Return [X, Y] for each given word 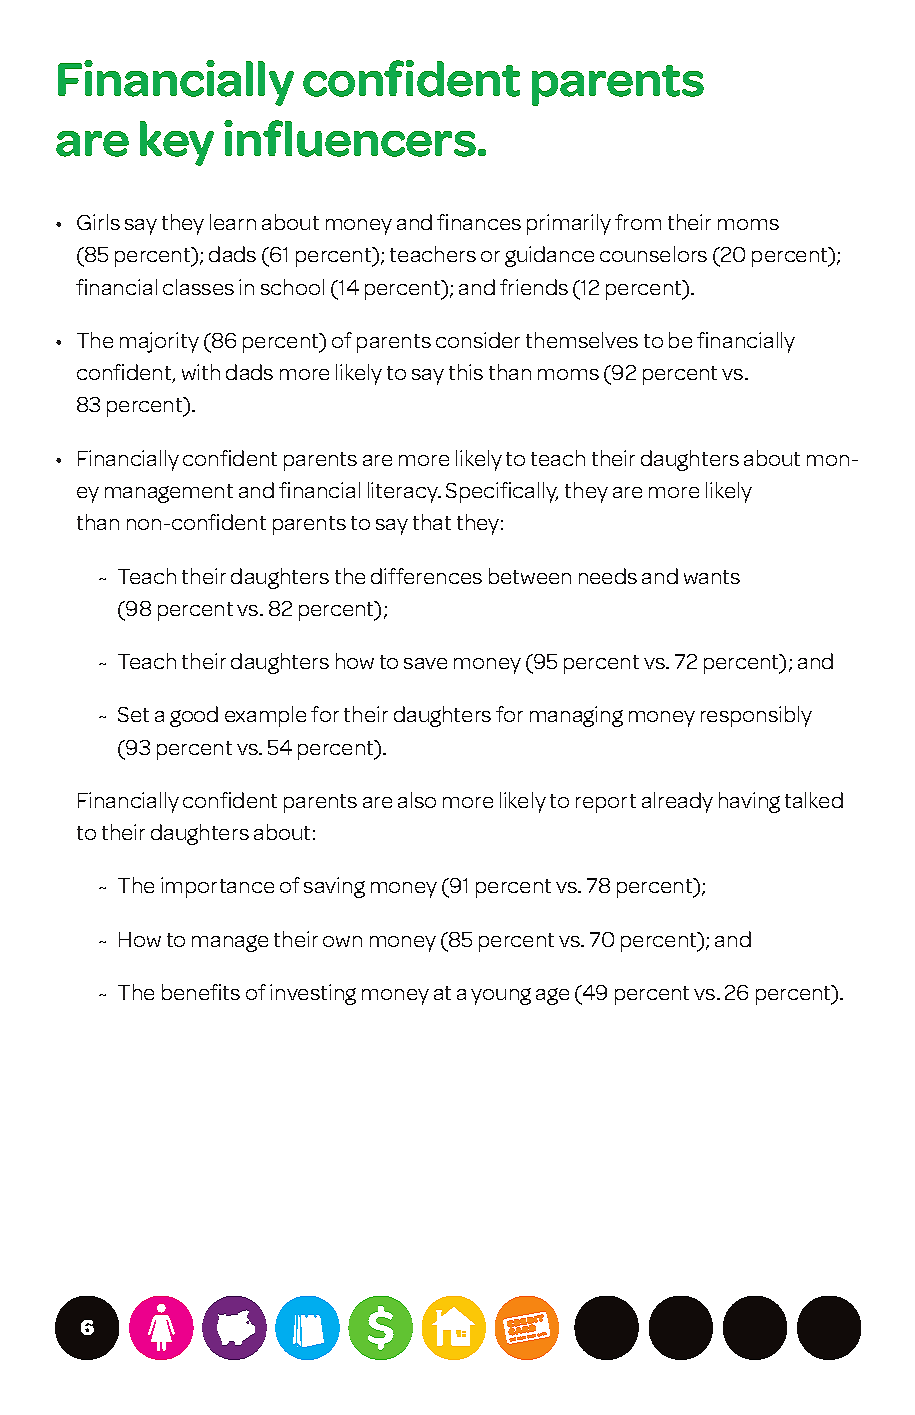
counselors [653, 254]
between [530, 576]
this [466, 372]
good [194, 716]
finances [479, 222]
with [201, 372]
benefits [201, 992]
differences [426, 576]
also [417, 800]
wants [712, 577]
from [638, 222]
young [501, 996]
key [177, 143]
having [749, 802]
